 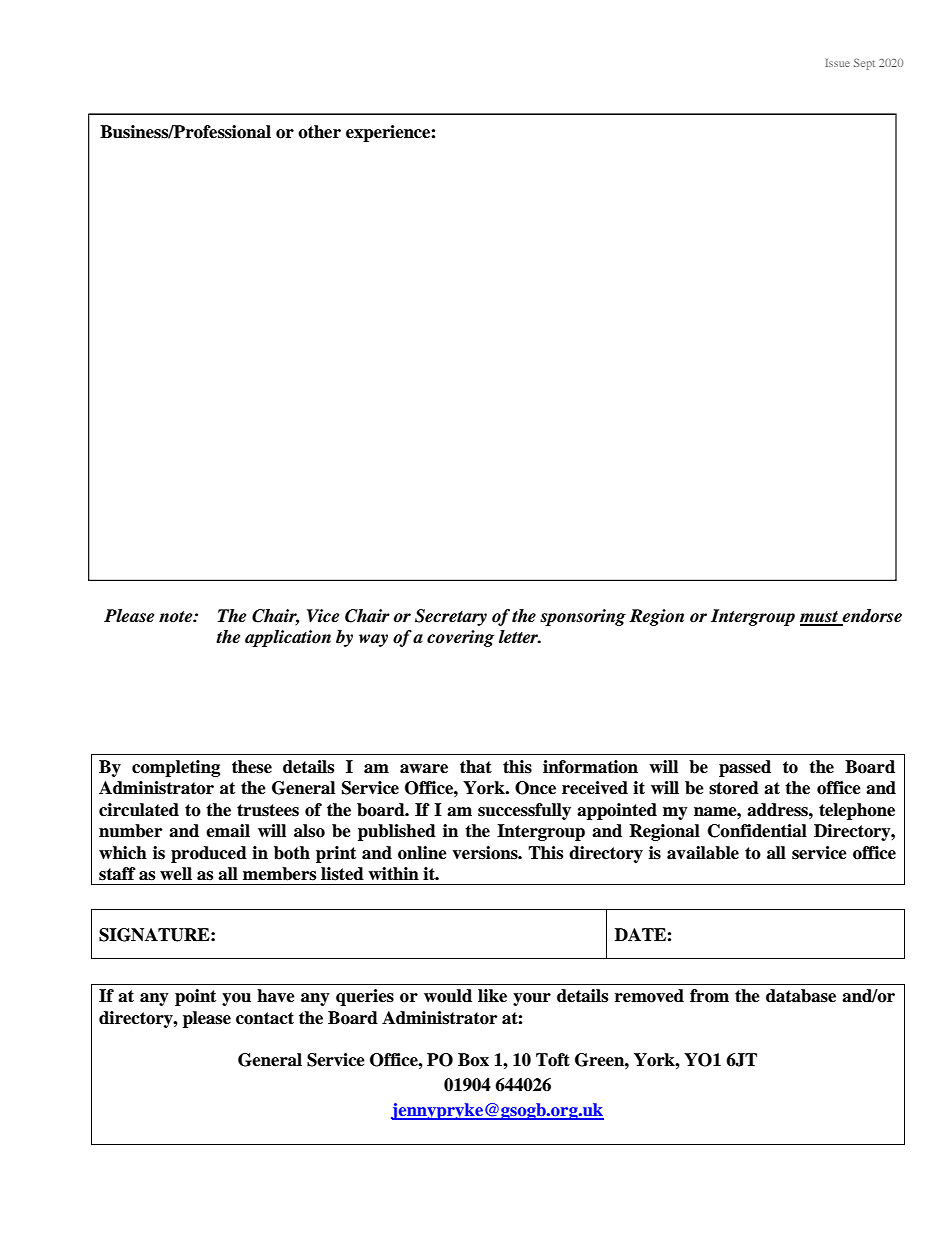 What do you see at coordinates (745, 768) in the screenshot?
I see `passed` at bounding box center [745, 768].
